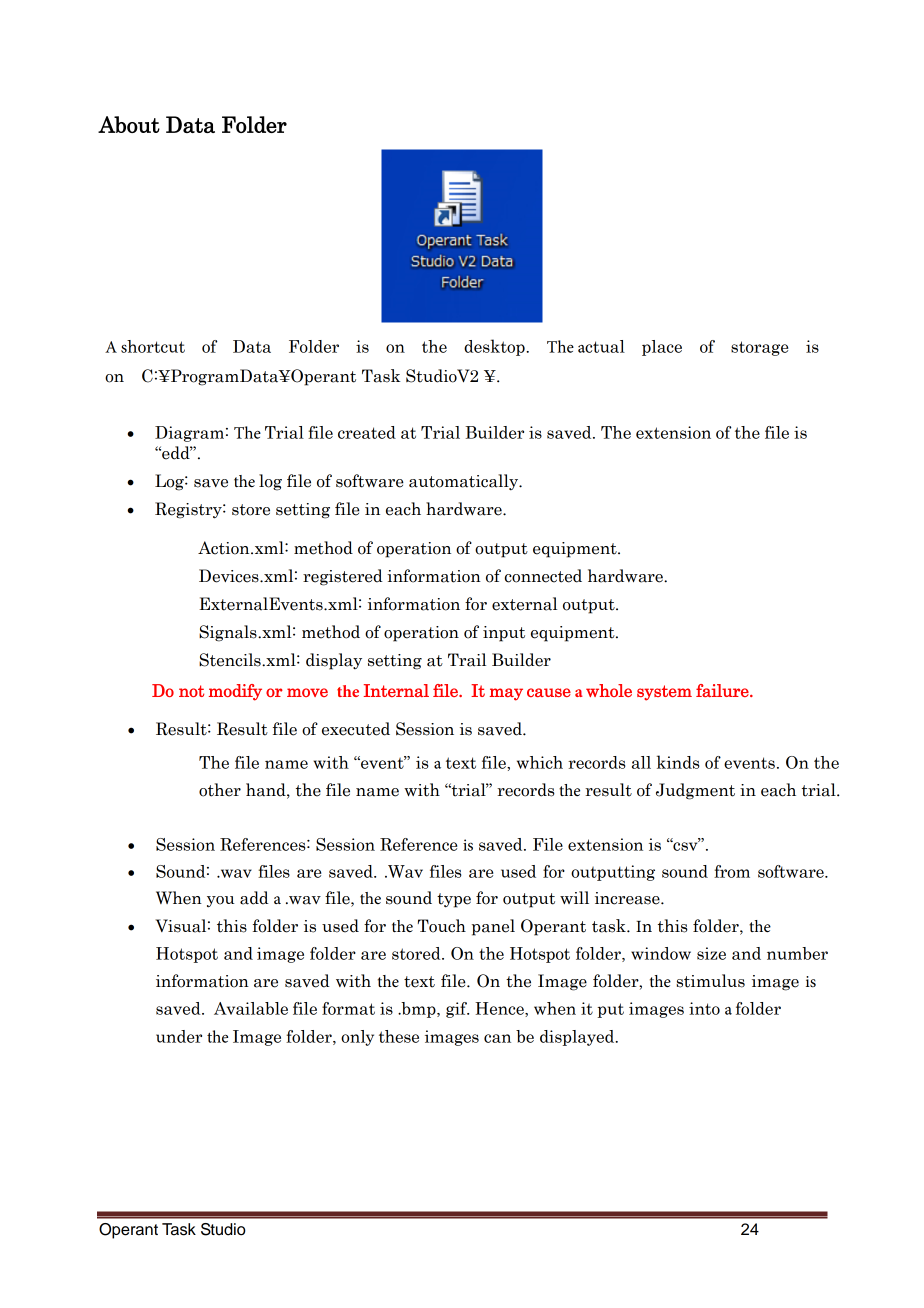  Describe the element at coordinates (189, 434) in the screenshot. I see `Diagram` at that location.
